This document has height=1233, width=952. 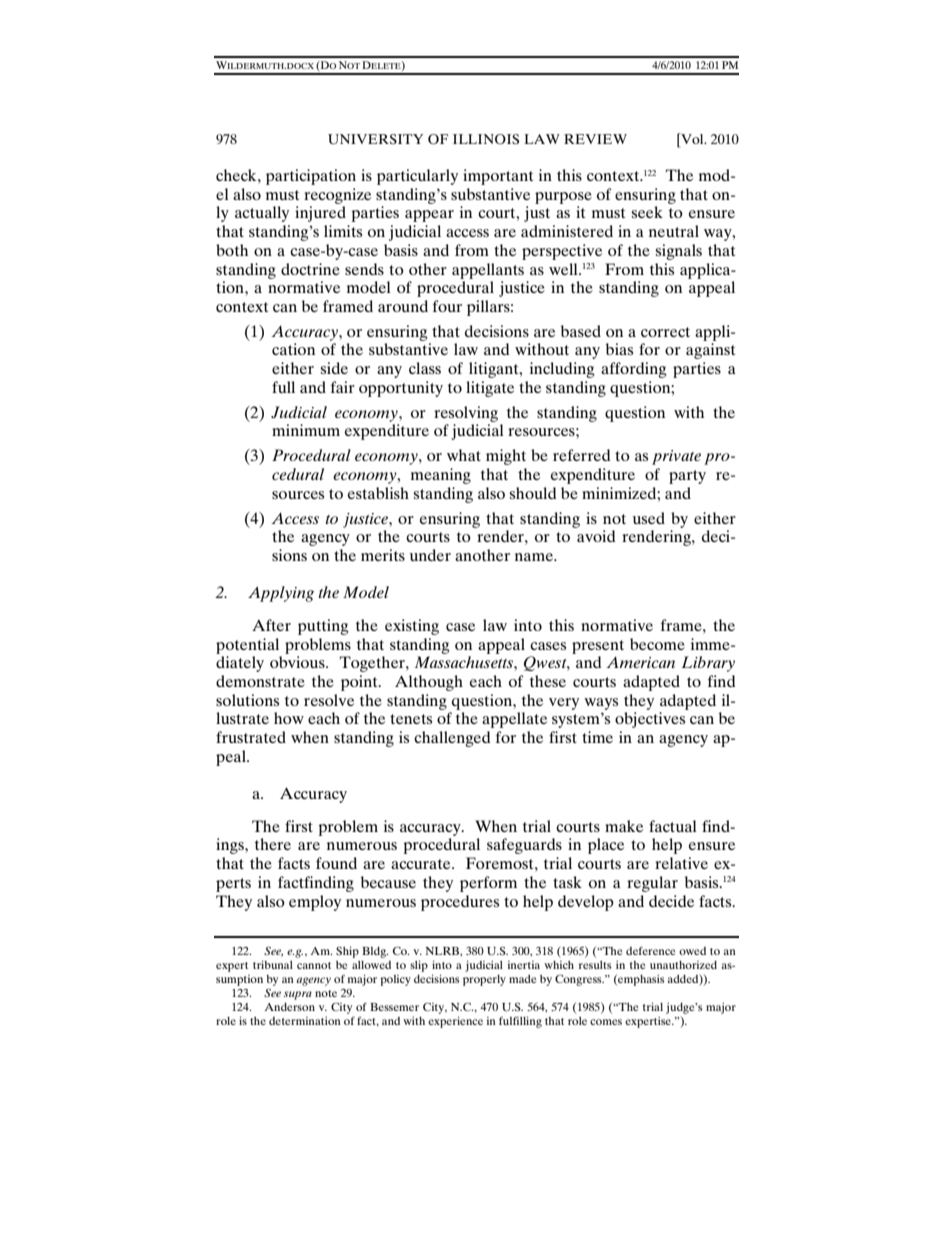 I want to click on supra, so click(x=298, y=995).
